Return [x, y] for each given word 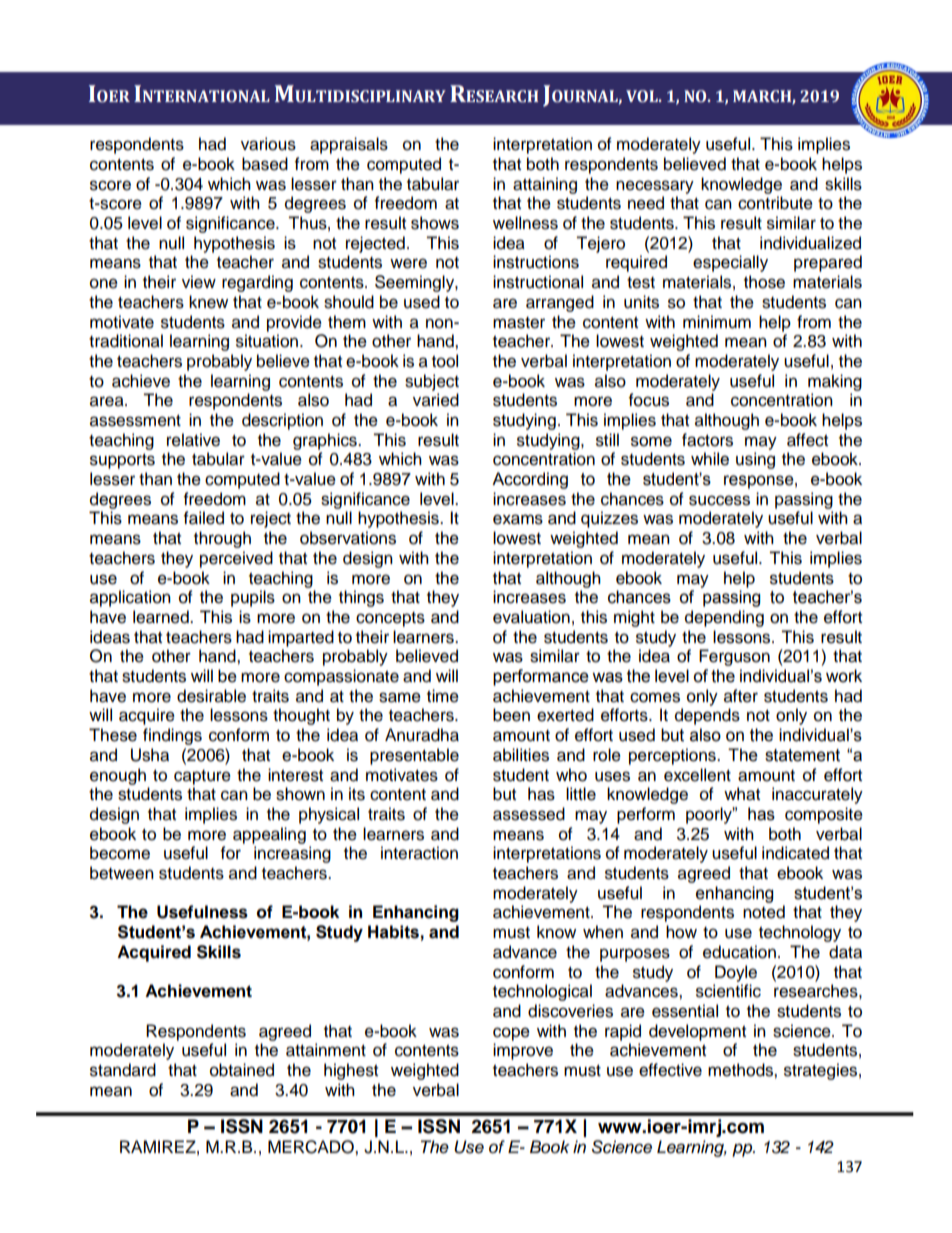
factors [707, 440]
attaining [545, 185]
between [122, 873]
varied [436, 400]
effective [670, 1070]
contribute [775, 203]
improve [523, 1051]
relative [193, 440]
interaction [419, 853]
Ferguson [734, 657]
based [265, 164]
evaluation [531, 617]
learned [162, 617]
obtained [242, 1070]
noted [764, 912]
